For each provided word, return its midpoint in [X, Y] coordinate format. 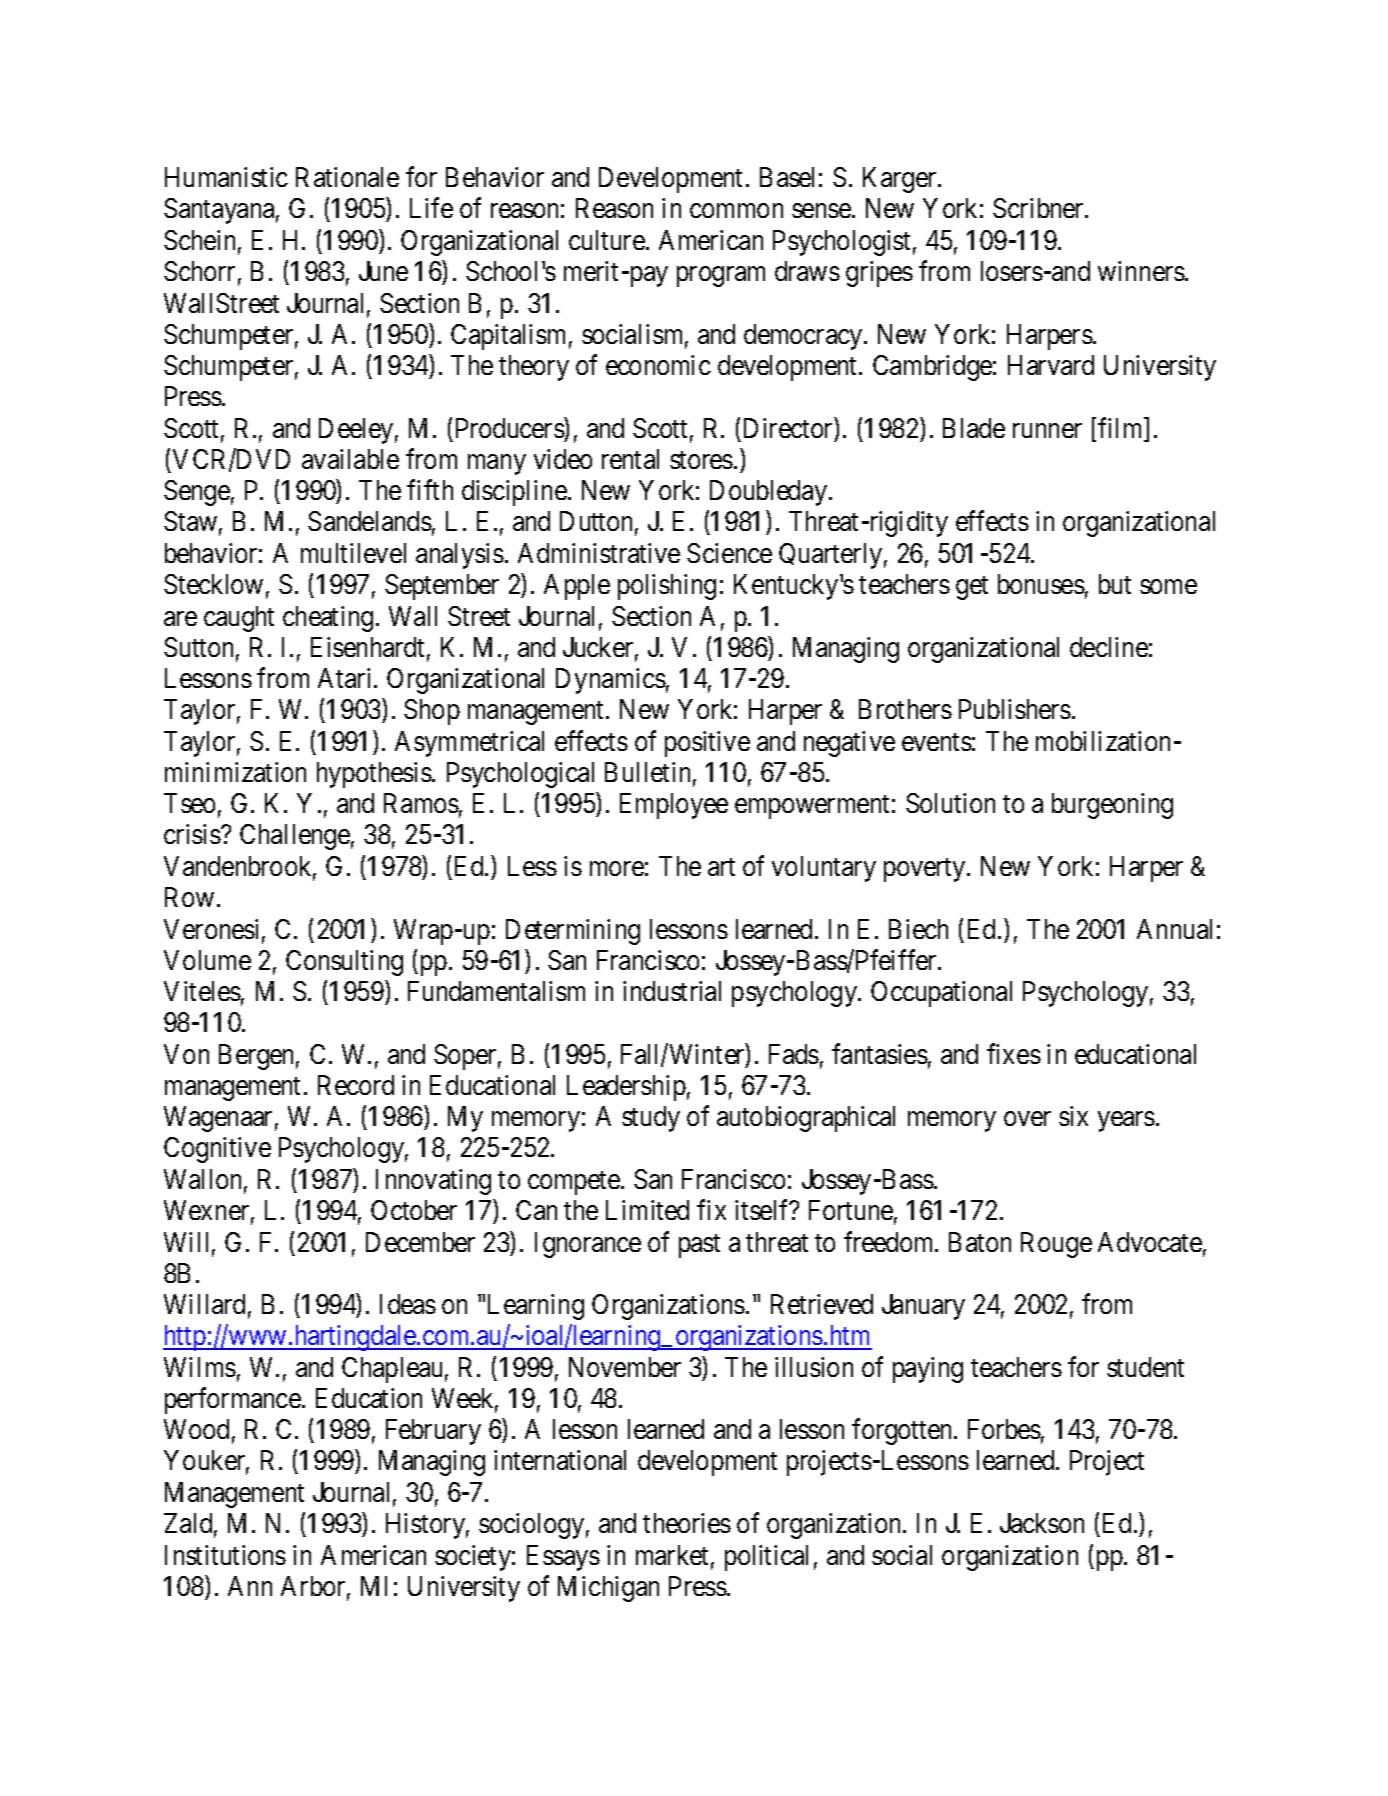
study [651, 1119]
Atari [347, 678]
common [736, 211]
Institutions [225, 1555]
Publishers [1015, 709]
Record [356, 1085]
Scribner [1039, 208]
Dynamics [611, 681]
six [1073, 1116]
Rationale [347, 177]
